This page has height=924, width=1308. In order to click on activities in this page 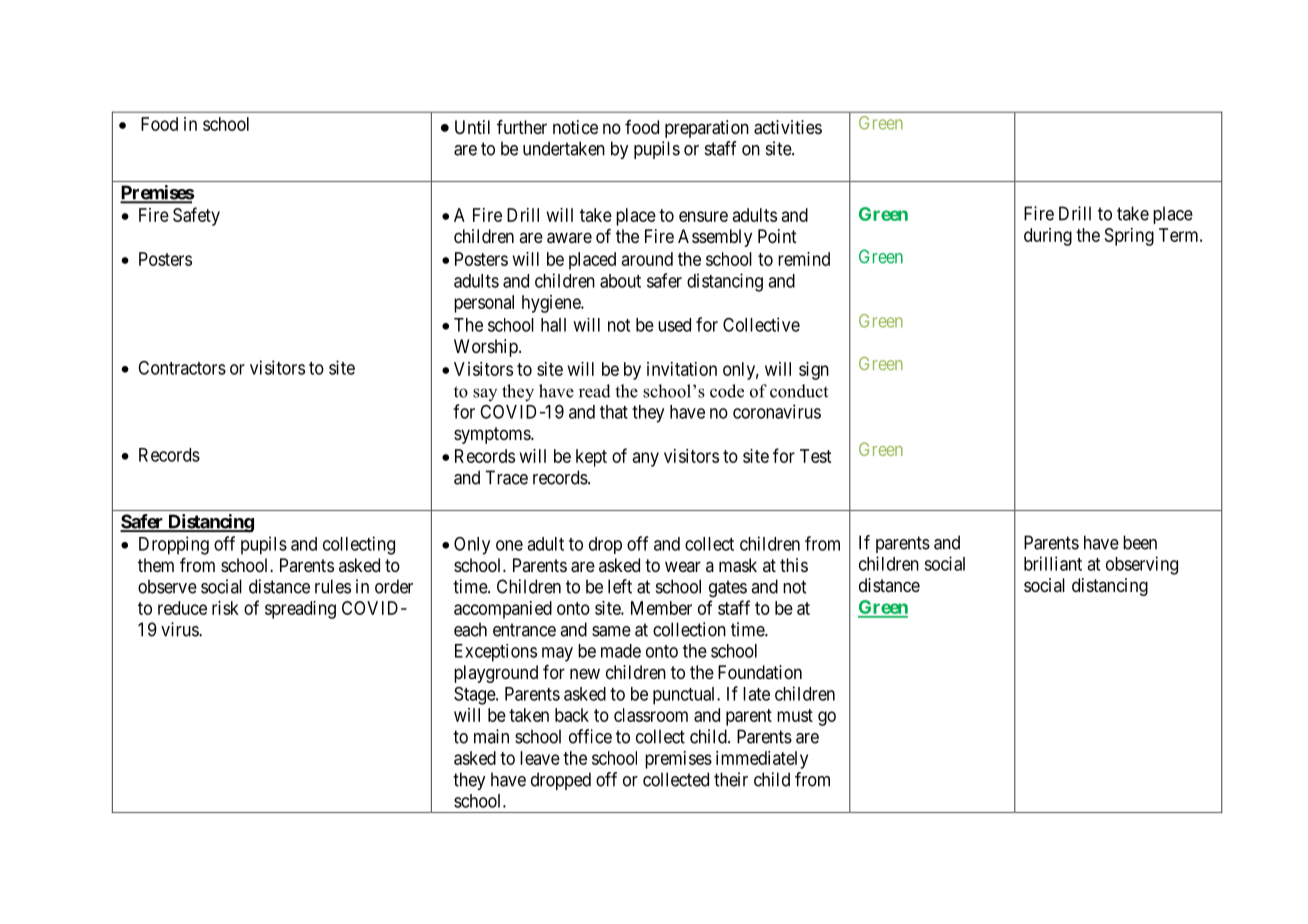, I will do `click(788, 127)`.
